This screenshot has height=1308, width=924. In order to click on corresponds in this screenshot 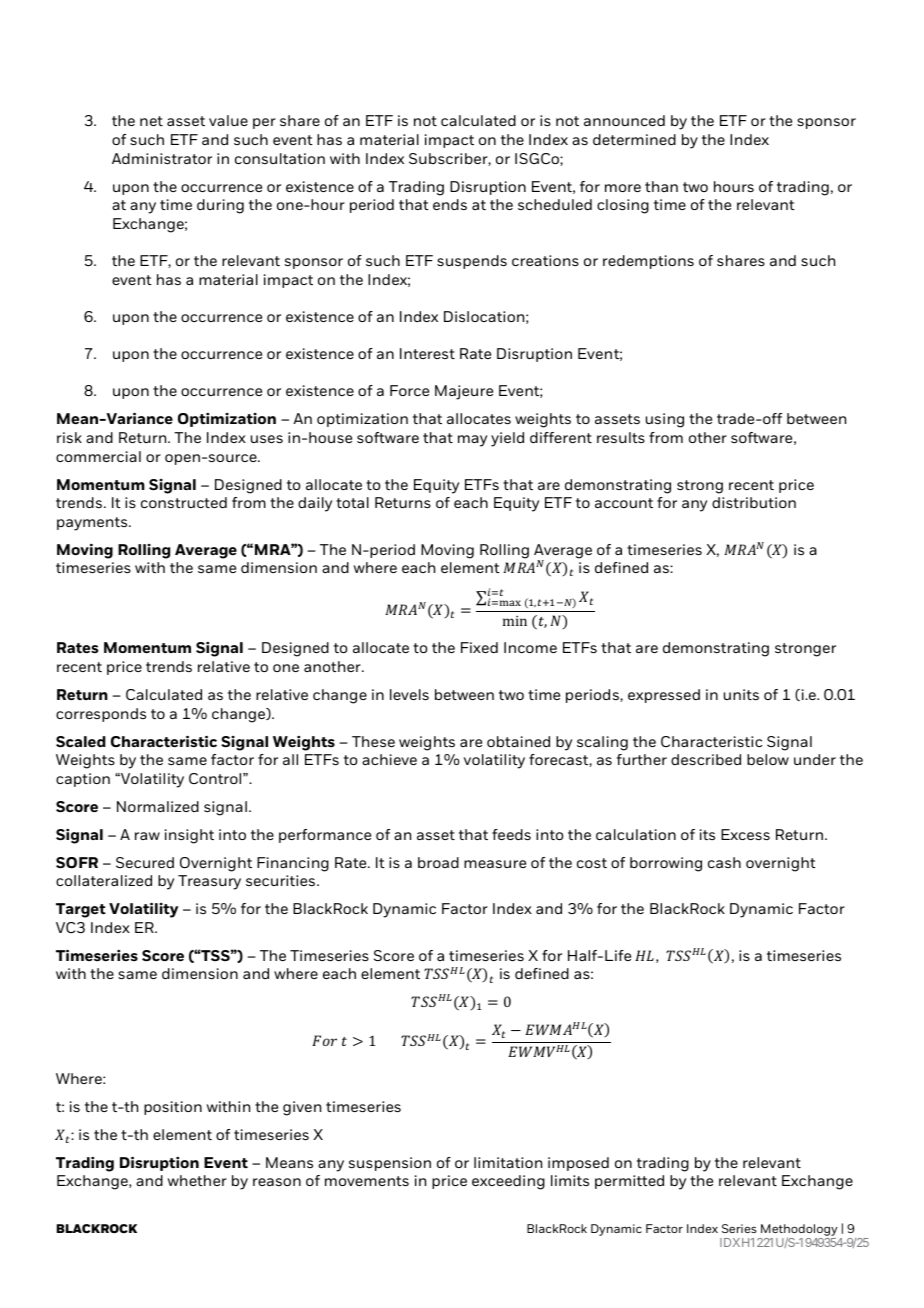, I will do `click(101, 715)`.
